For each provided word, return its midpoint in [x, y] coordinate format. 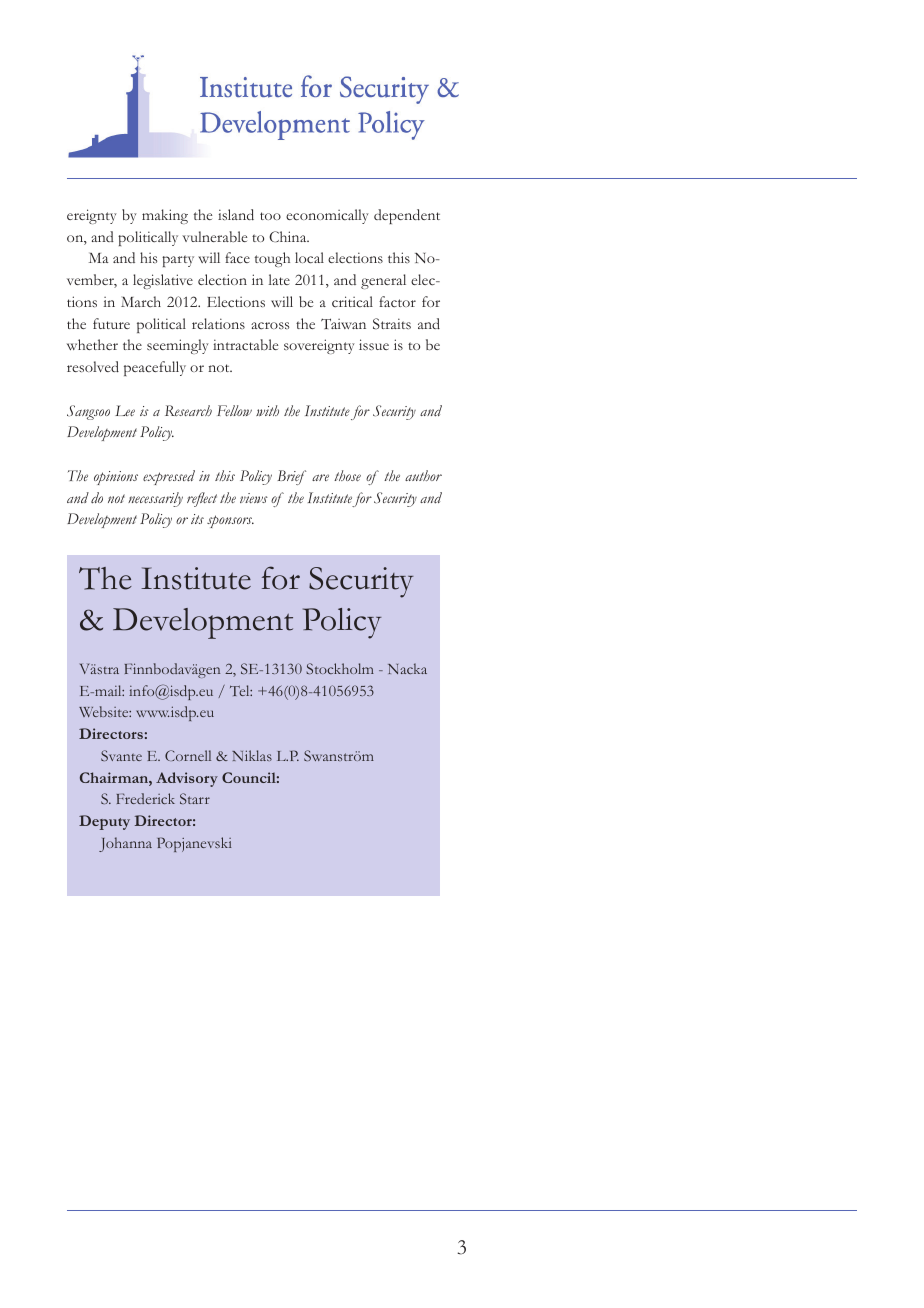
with [267, 410]
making [165, 216]
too [270, 216]
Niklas [252, 755]
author [423, 475]
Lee [125, 410]
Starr [195, 798]
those [347, 475]
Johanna [125, 844]
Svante [121, 755]
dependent [407, 216]
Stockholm [340, 668]
